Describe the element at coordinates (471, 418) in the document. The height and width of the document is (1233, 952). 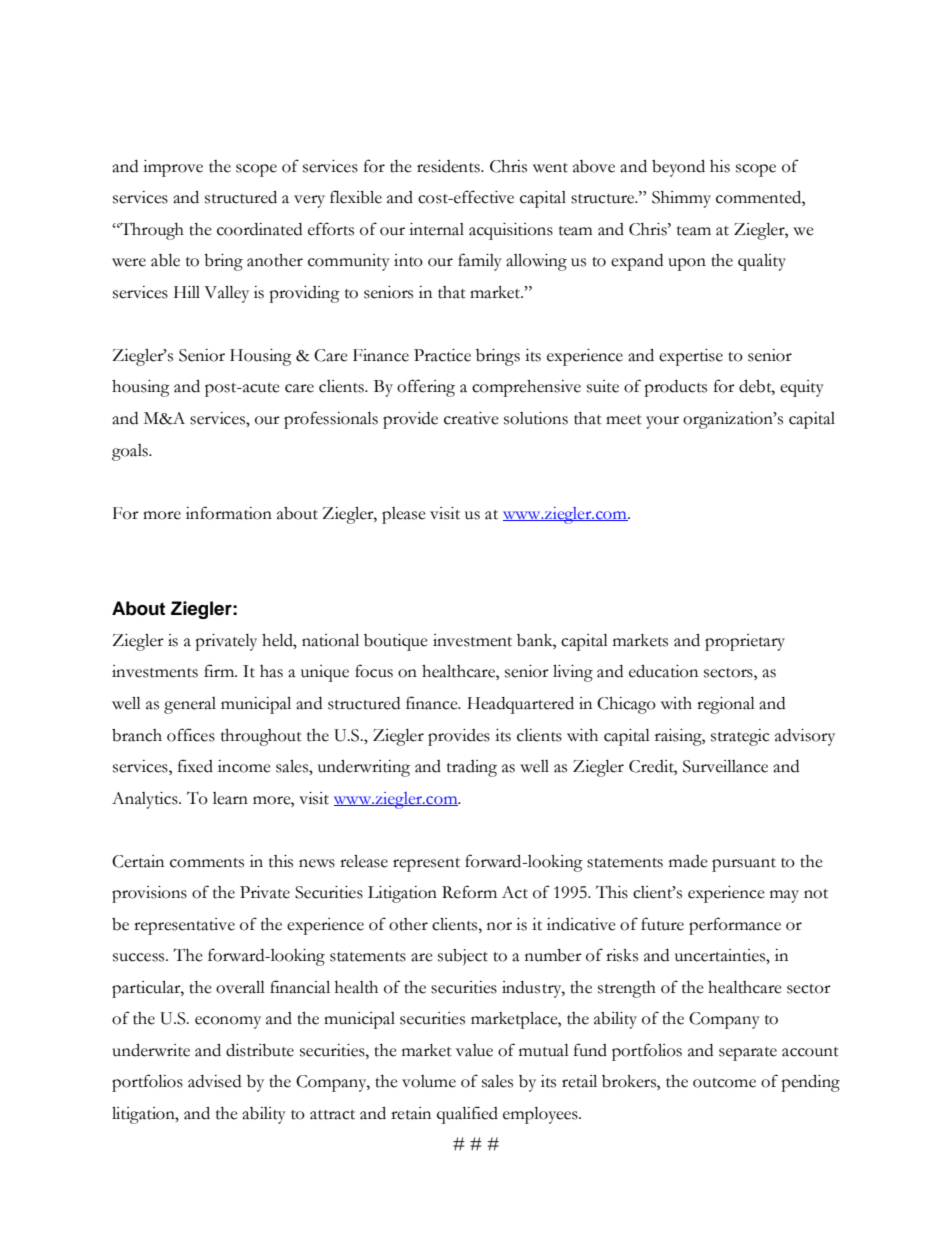
I see `creative` at that location.
